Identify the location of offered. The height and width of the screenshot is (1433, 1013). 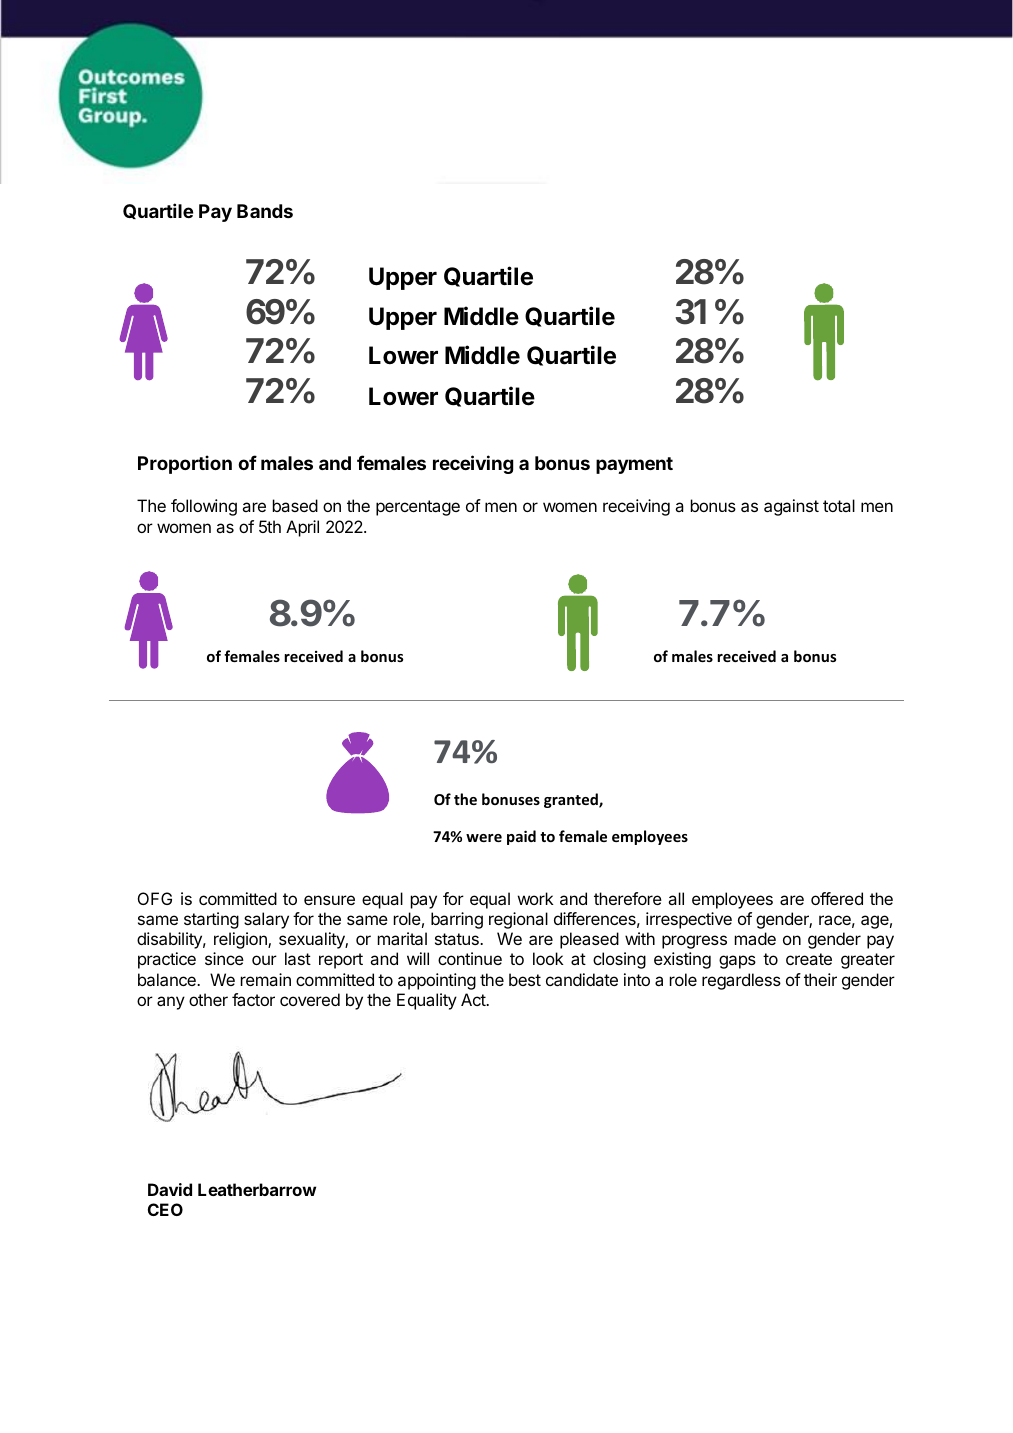
(837, 898).
